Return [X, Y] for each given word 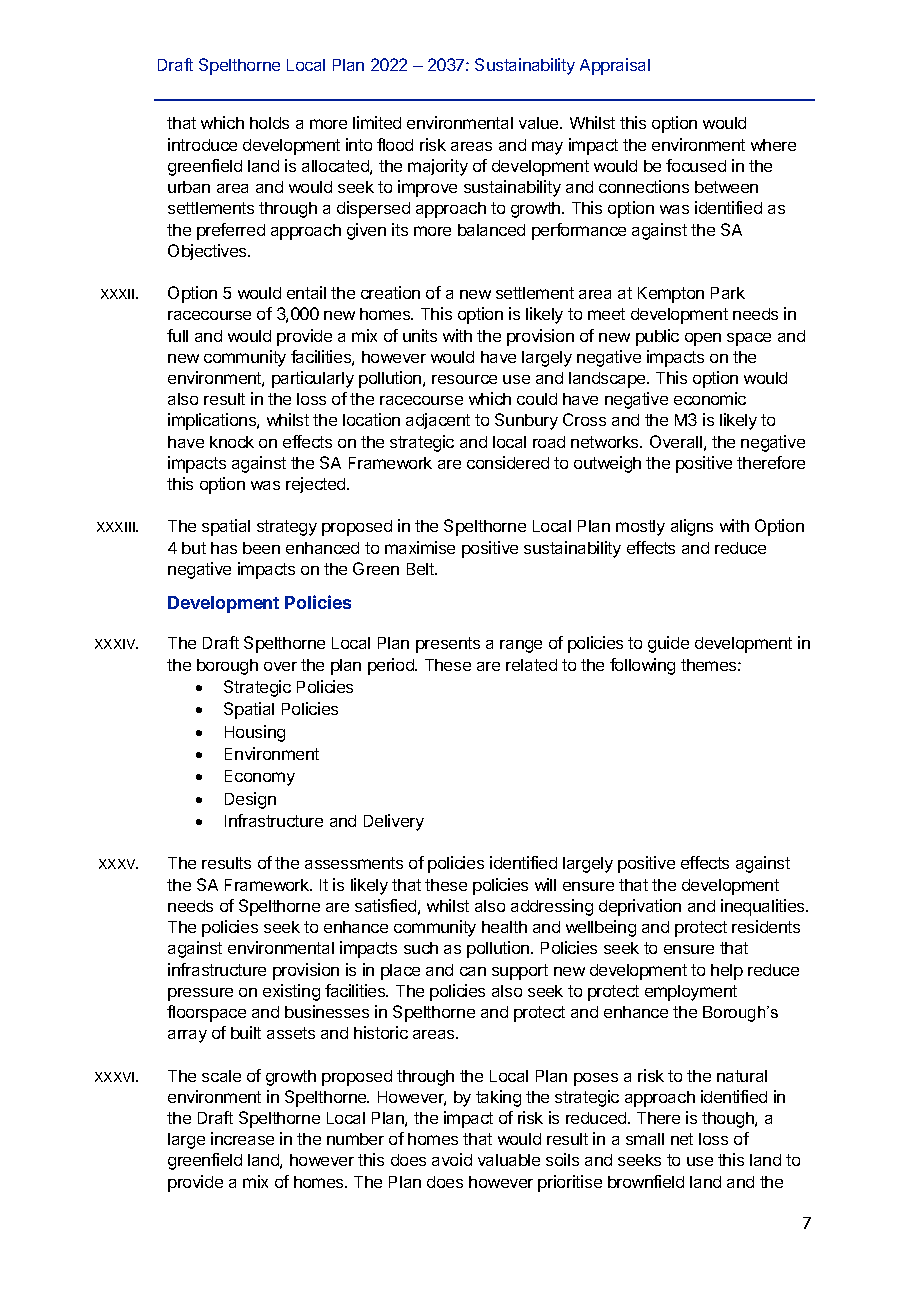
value [540, 123]
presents [448, 645]
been [261, 548]
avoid [452, 1159]
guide [668, 644]
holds [269, 123]
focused [696, 165]
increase [242, 1138]
